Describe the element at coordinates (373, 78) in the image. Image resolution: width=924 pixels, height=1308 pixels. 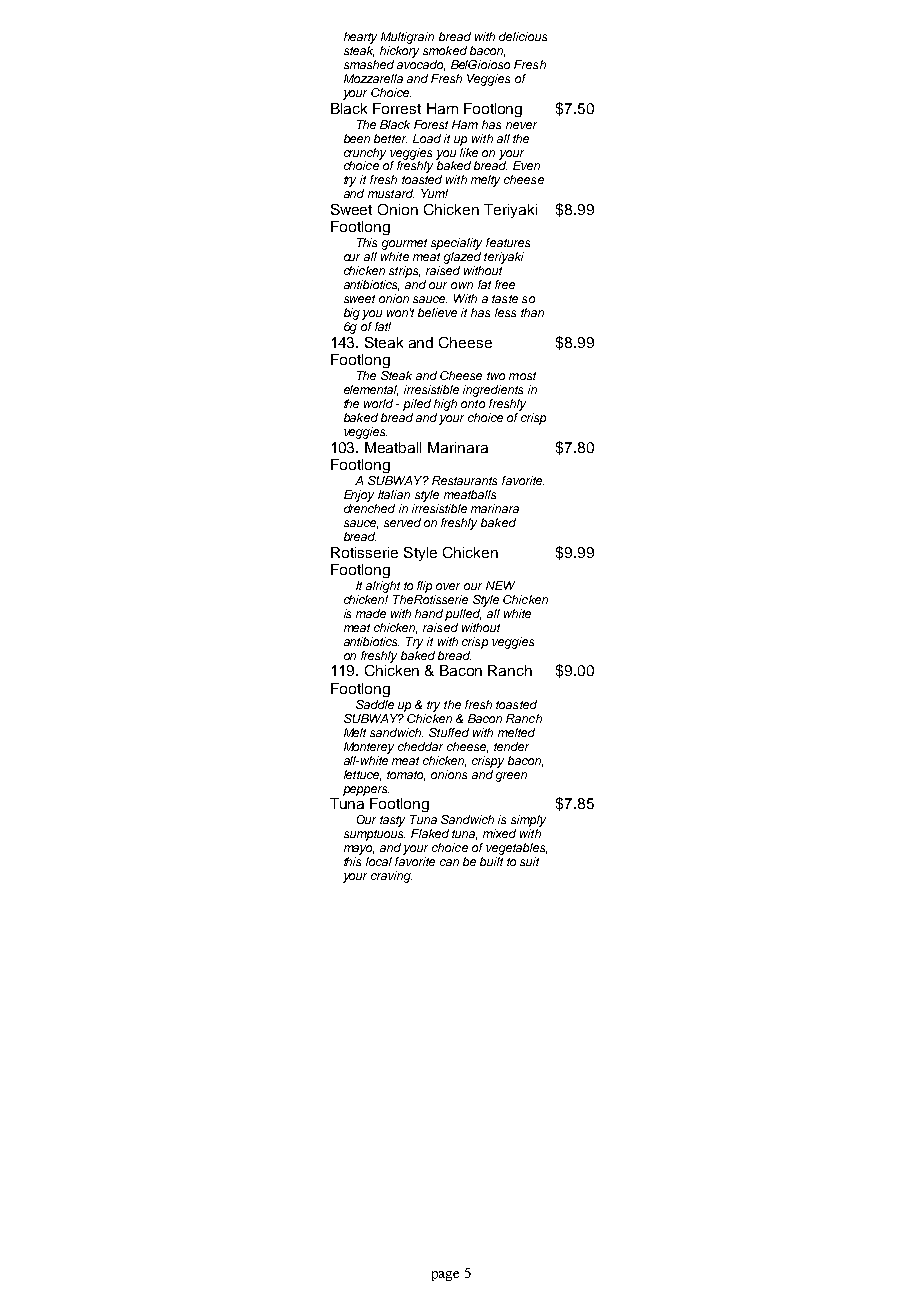
I see `Mozzarella` at that location.
